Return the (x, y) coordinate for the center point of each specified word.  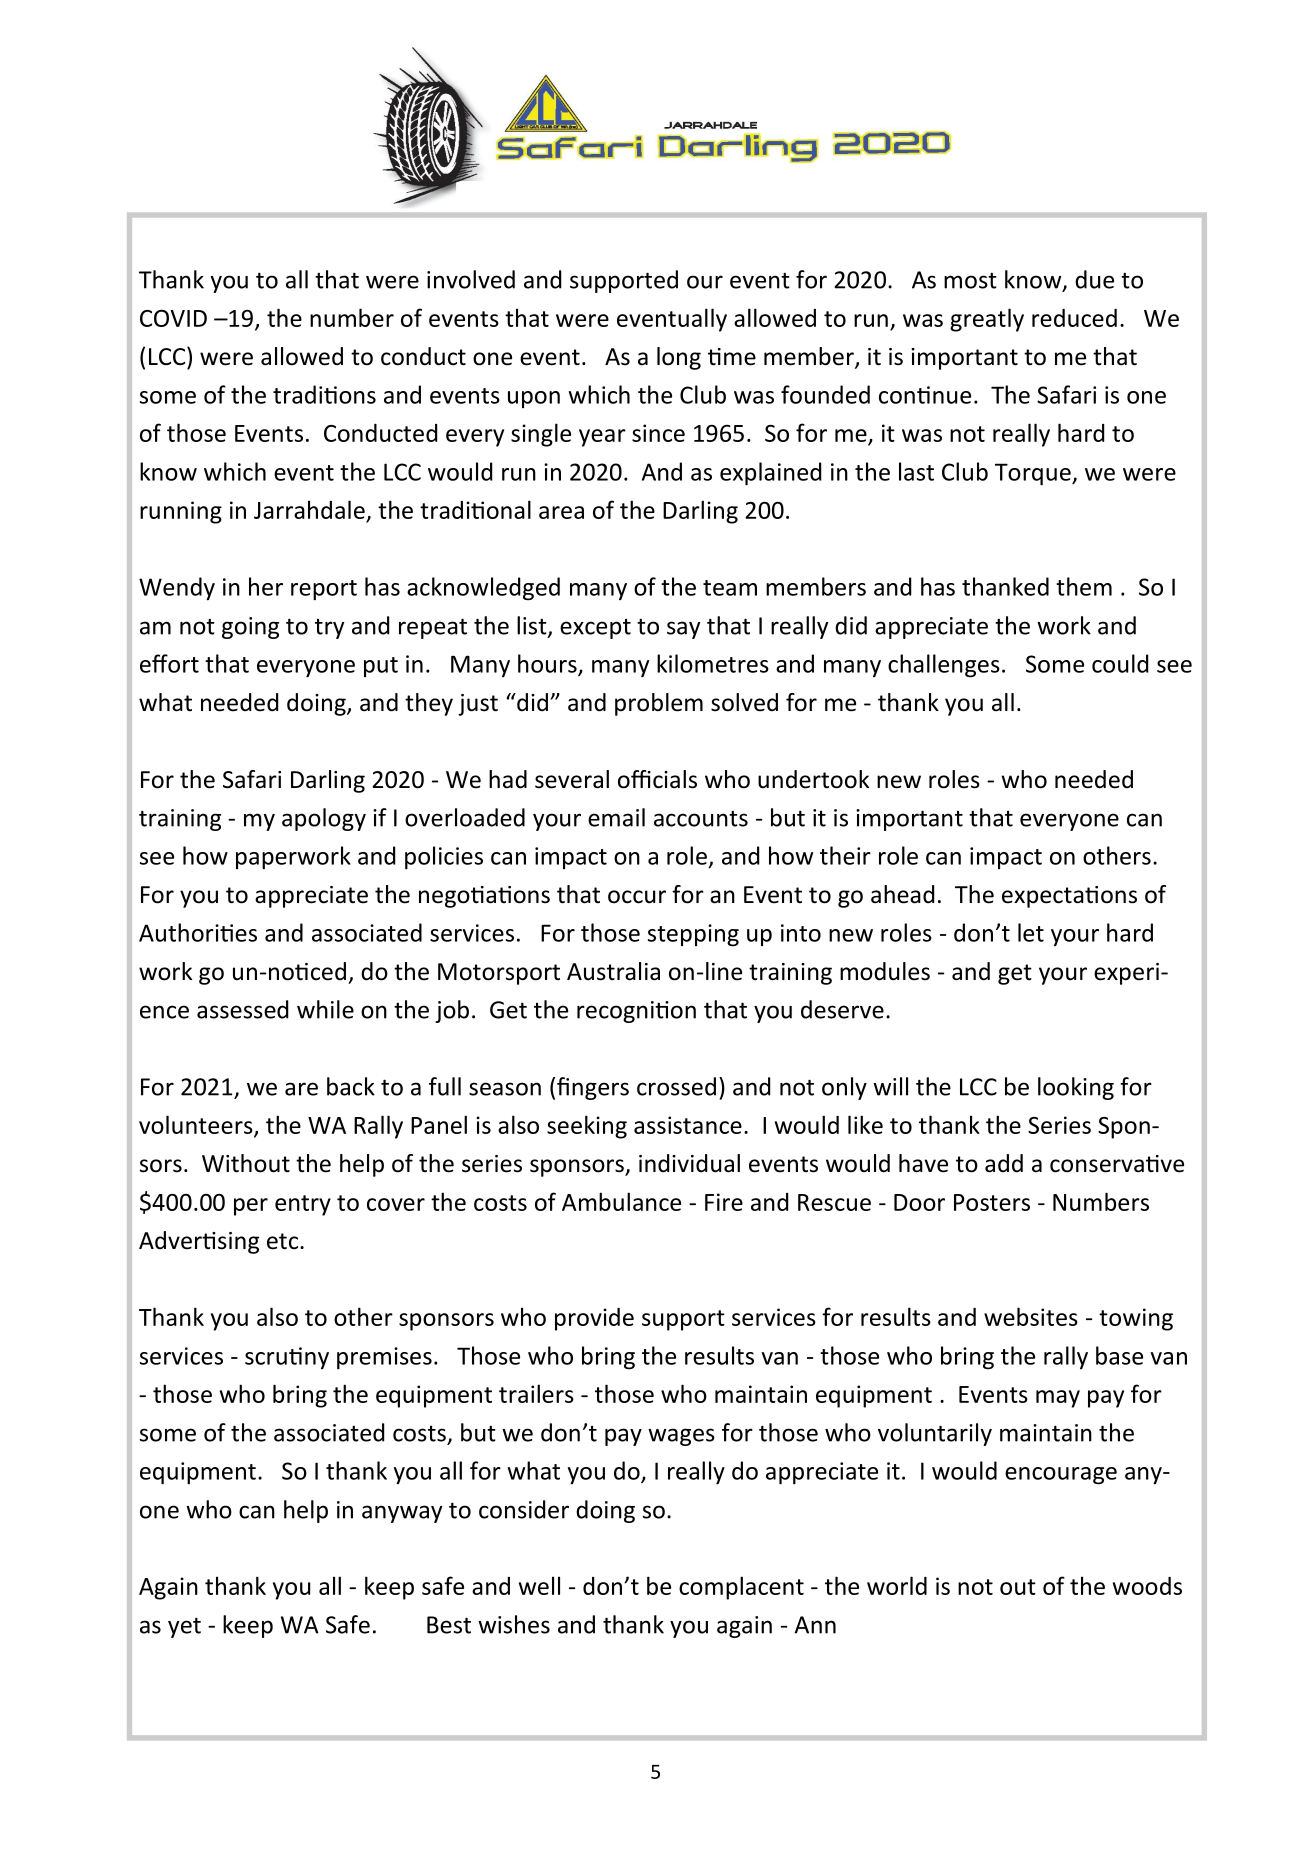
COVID (173, 318)
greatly (987, 320)
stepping (693, 935)
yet (184, 1627)
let (1031, 932)
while (325, 1009)
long (679, 358)
